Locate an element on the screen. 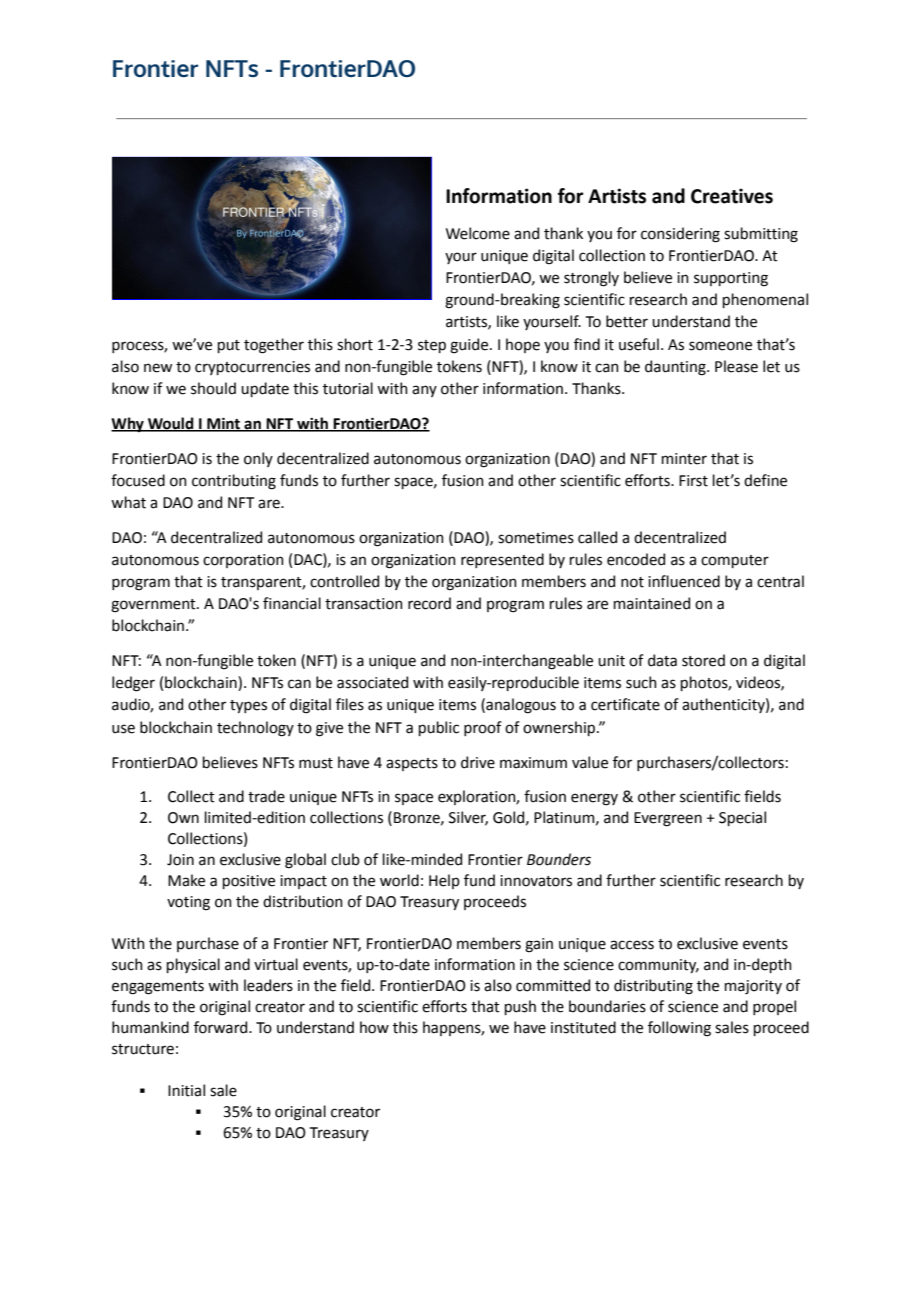 The width and height of the screenshot is (924, 1307). stored is located at coordinates (703, 660).
